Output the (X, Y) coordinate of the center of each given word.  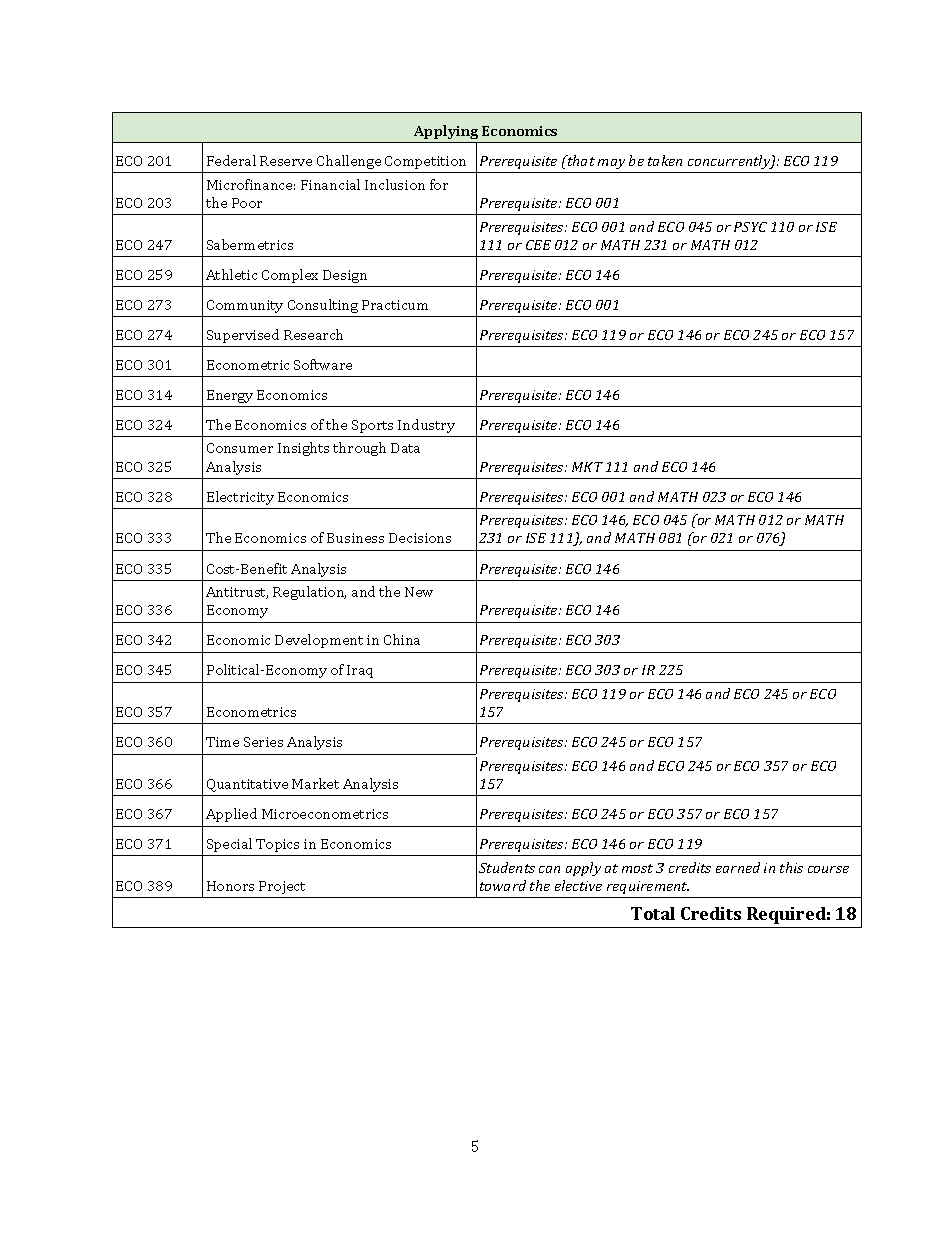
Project (282, 887)
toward (503, 885)
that (580, 160)
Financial (330, 184)
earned (738, 867)
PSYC (750, 227)
